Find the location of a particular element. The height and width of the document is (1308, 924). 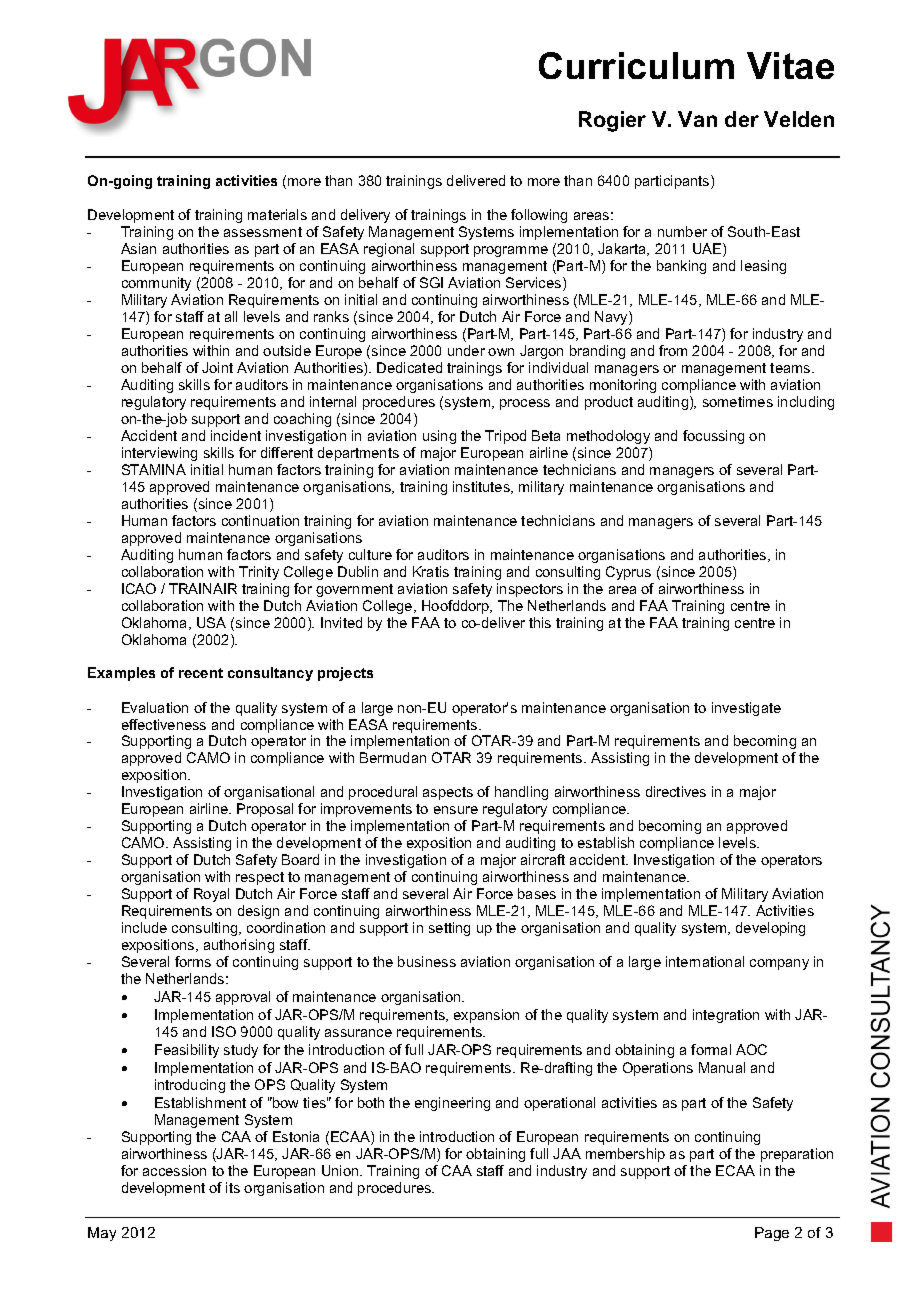

Rogier is located at coordinates (612, 121).
